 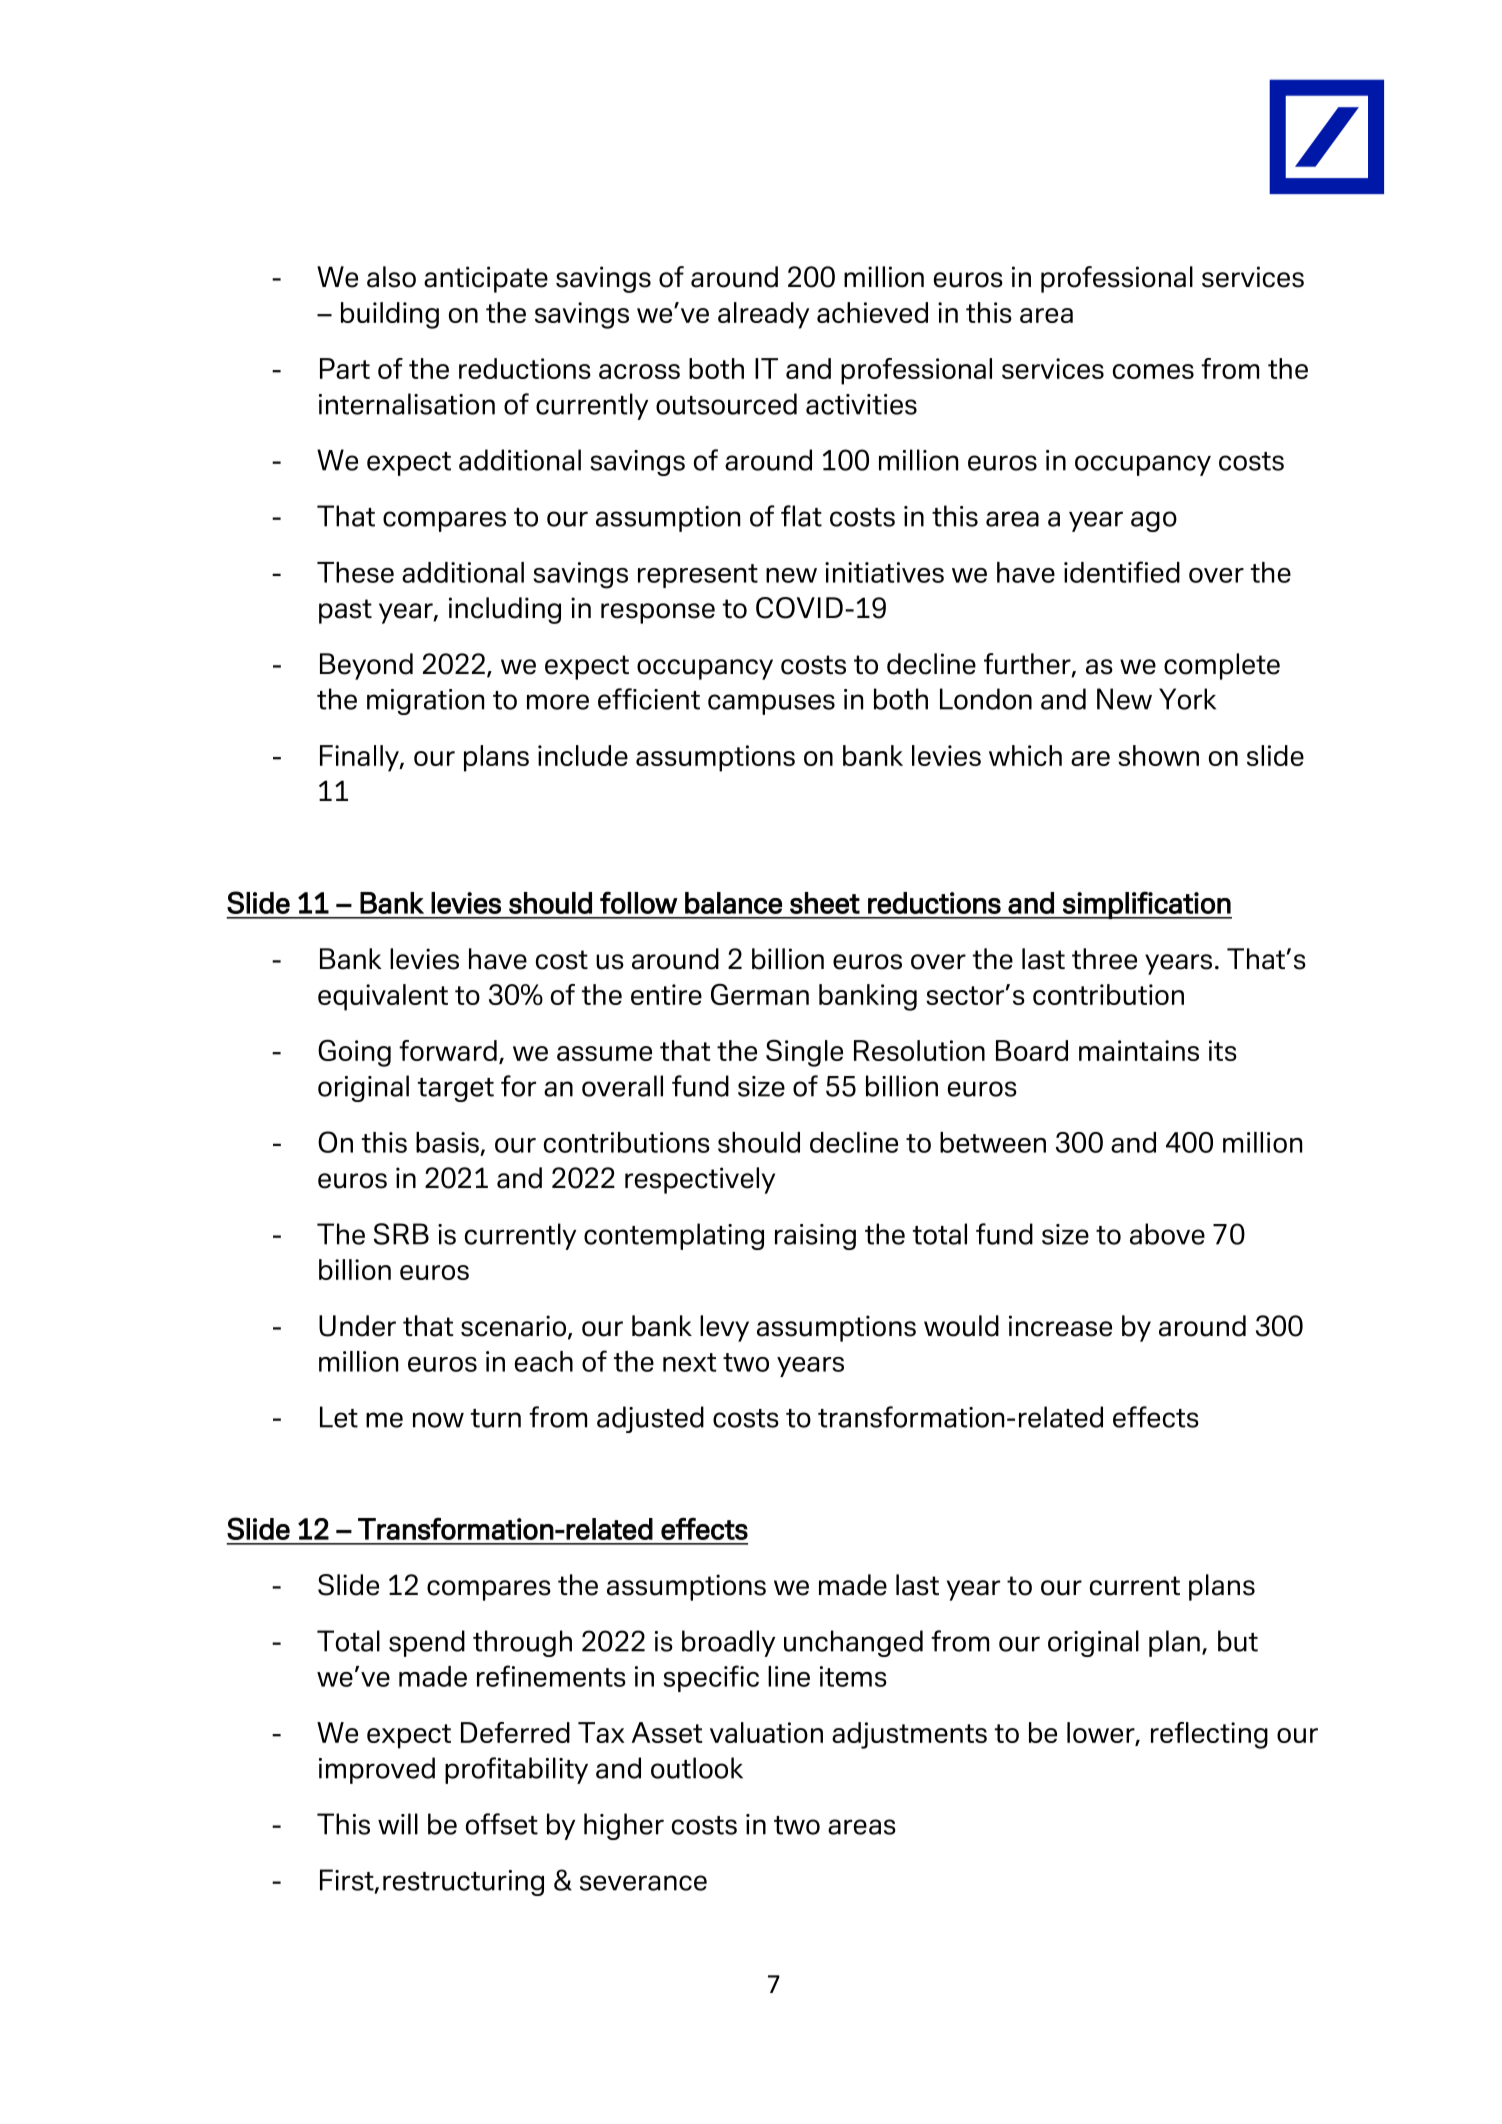 What do you see at coordinates (513, 1326) in the image?
I see `scenario` at bounding box center [513, 1326].
